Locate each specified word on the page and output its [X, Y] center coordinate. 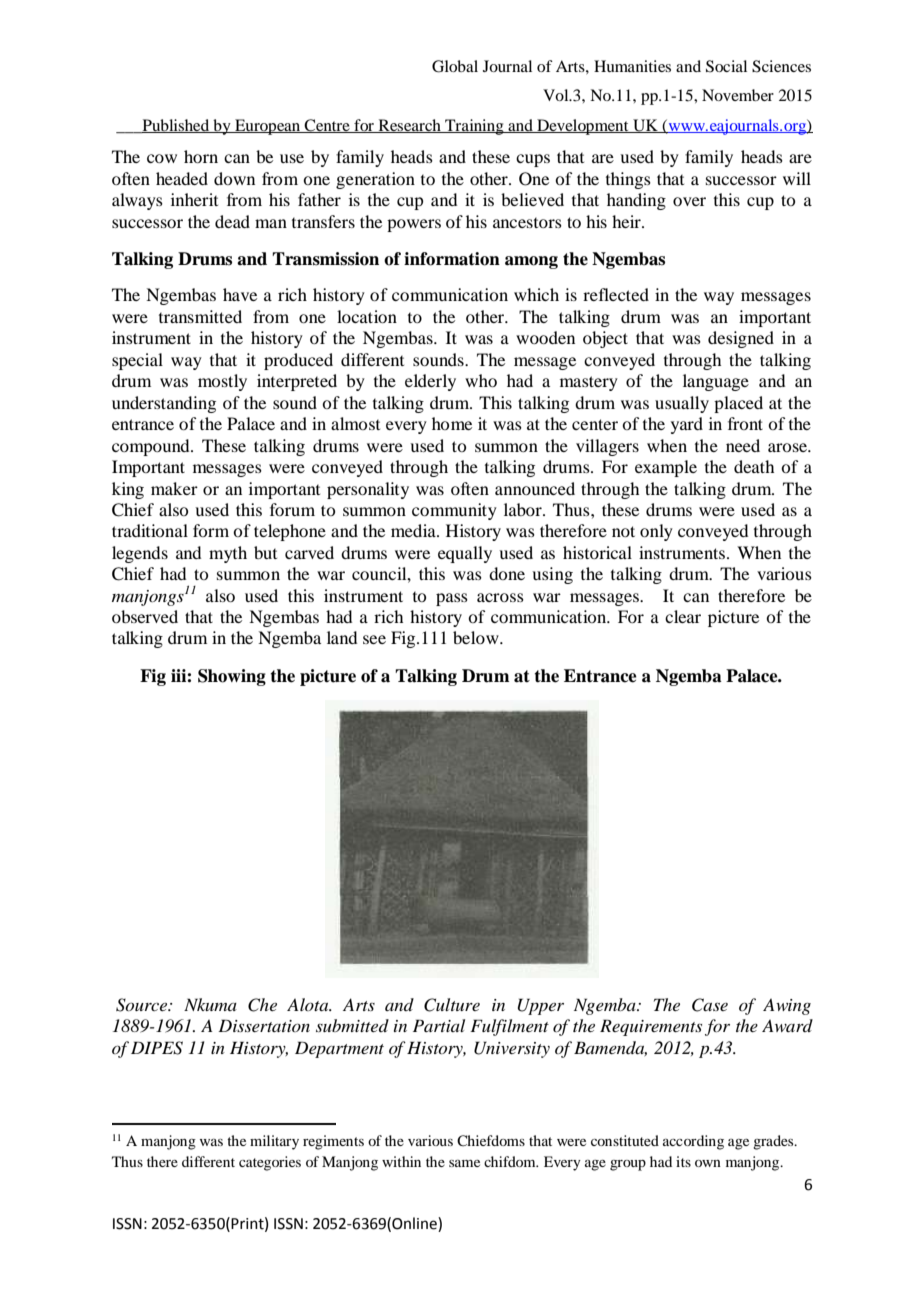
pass [452, 599]
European [268, 127]
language [716, 382]
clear [683, 616]
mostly [222, 382]
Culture [452, 1005]
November [738, 95]
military [274, 1142]
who [481, 380]
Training [474, 127]
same [464, 1163]
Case [710, 1005]
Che [262, 1005]
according [693, 1142]
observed [145, 616]
